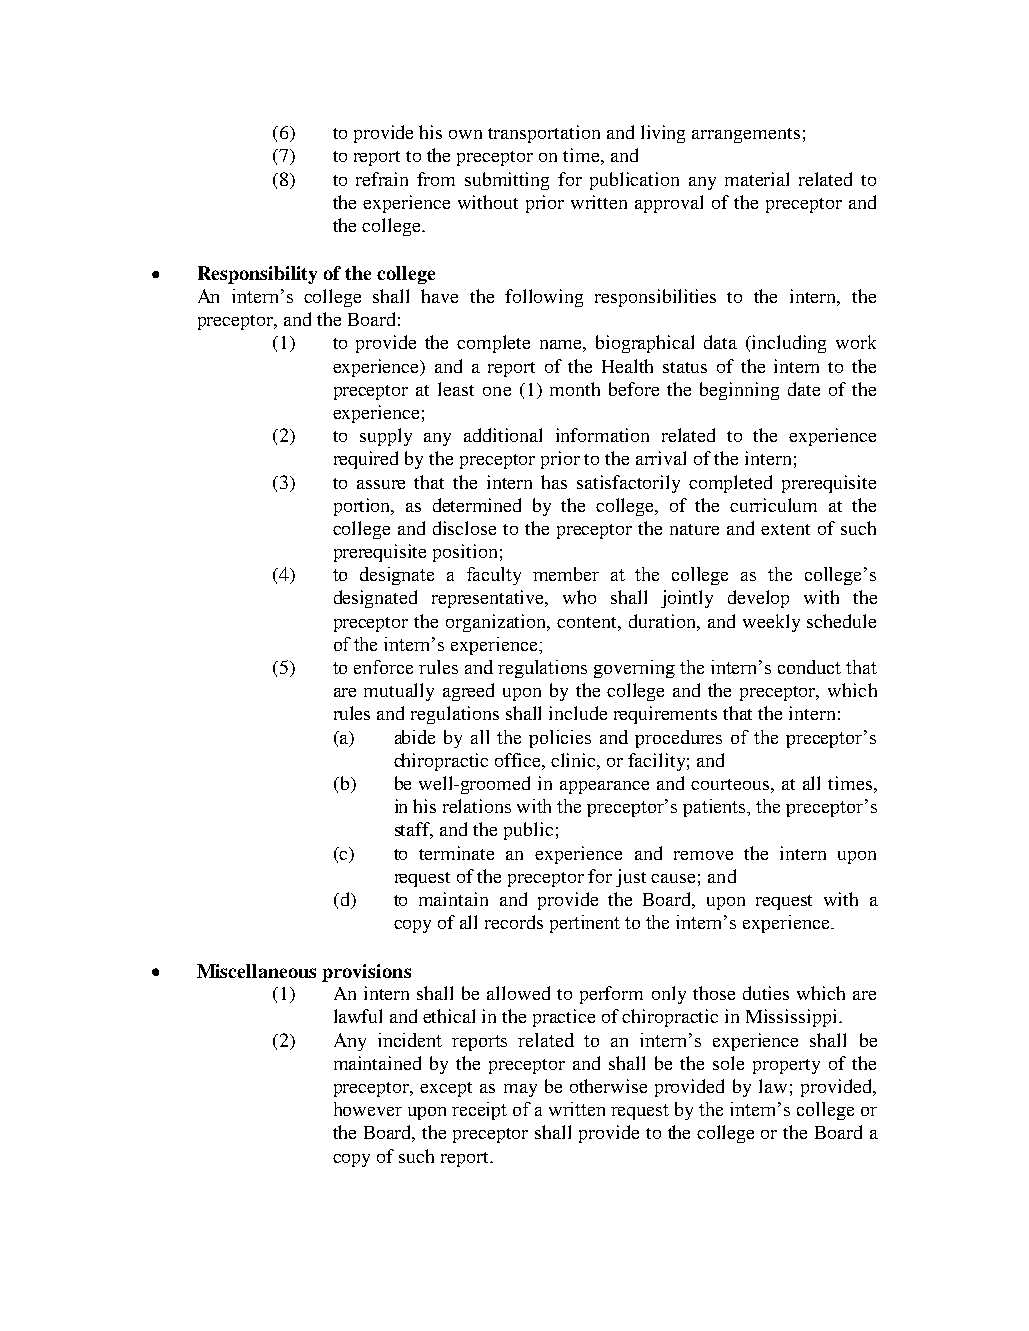  Describe the element at coordinates (544, 134) in the screenshot. I see `transportation` at that location.
